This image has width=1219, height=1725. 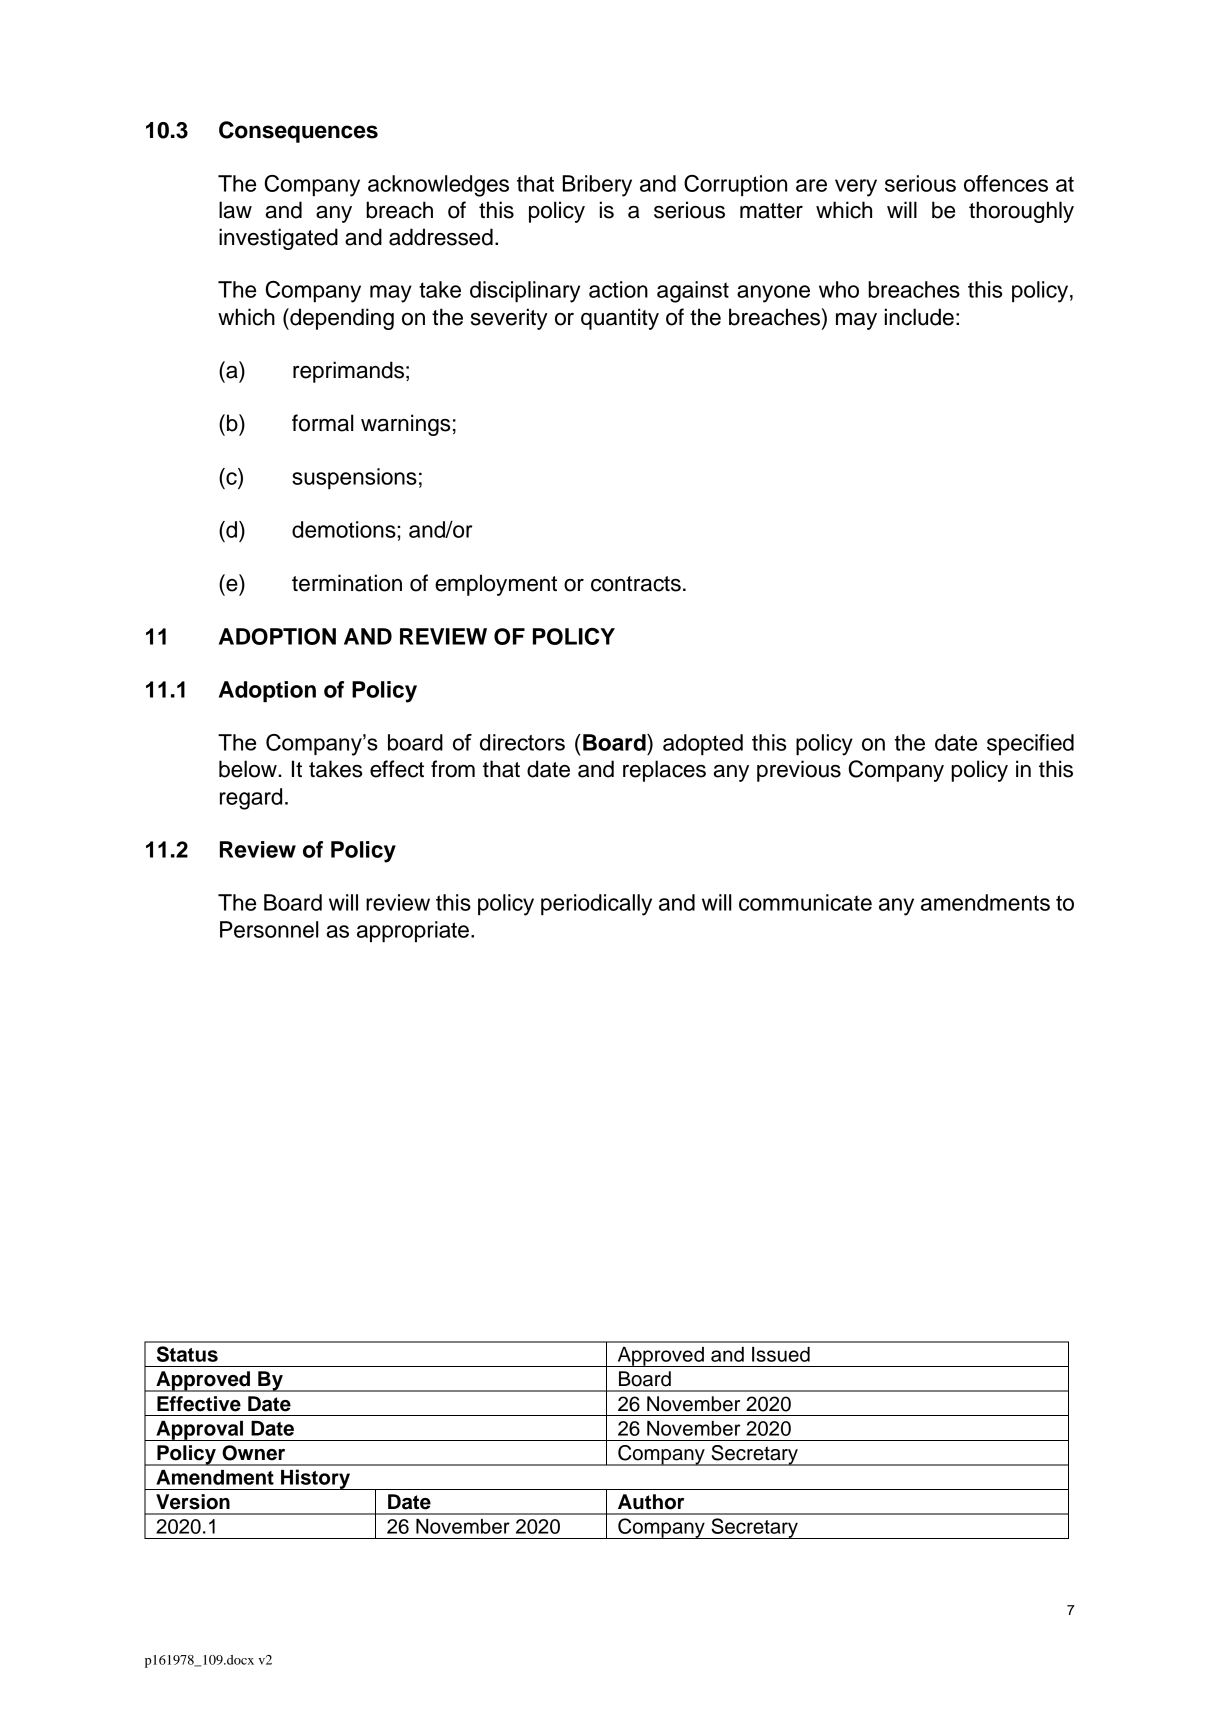 What do you see at coordinates (781, 1354) in the image?
I see `Issued` at bounding box center [781, 1354].
